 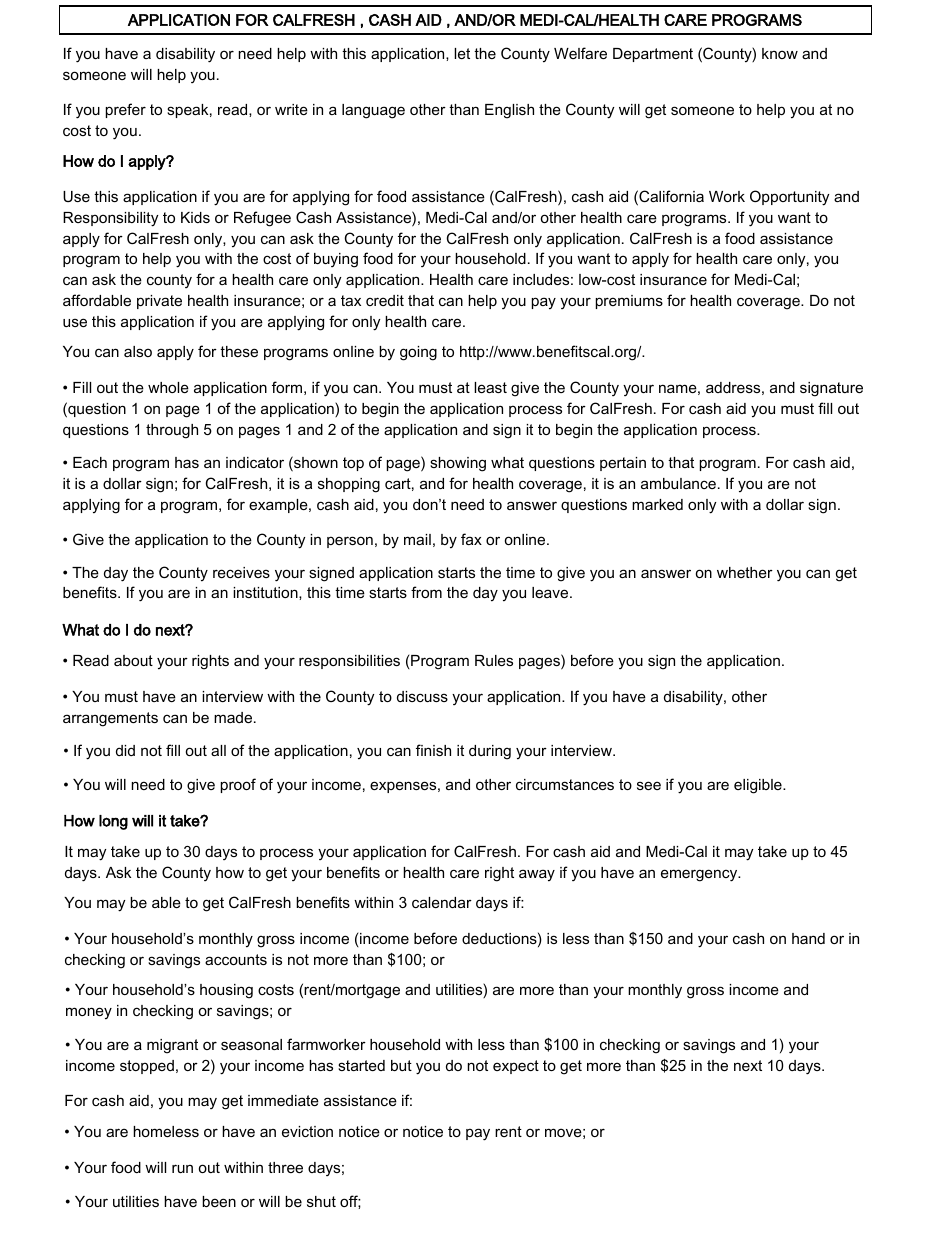 What do you see at coordinates (133, 660) in the document?
I see `about` at bounding box center [133, 660].
